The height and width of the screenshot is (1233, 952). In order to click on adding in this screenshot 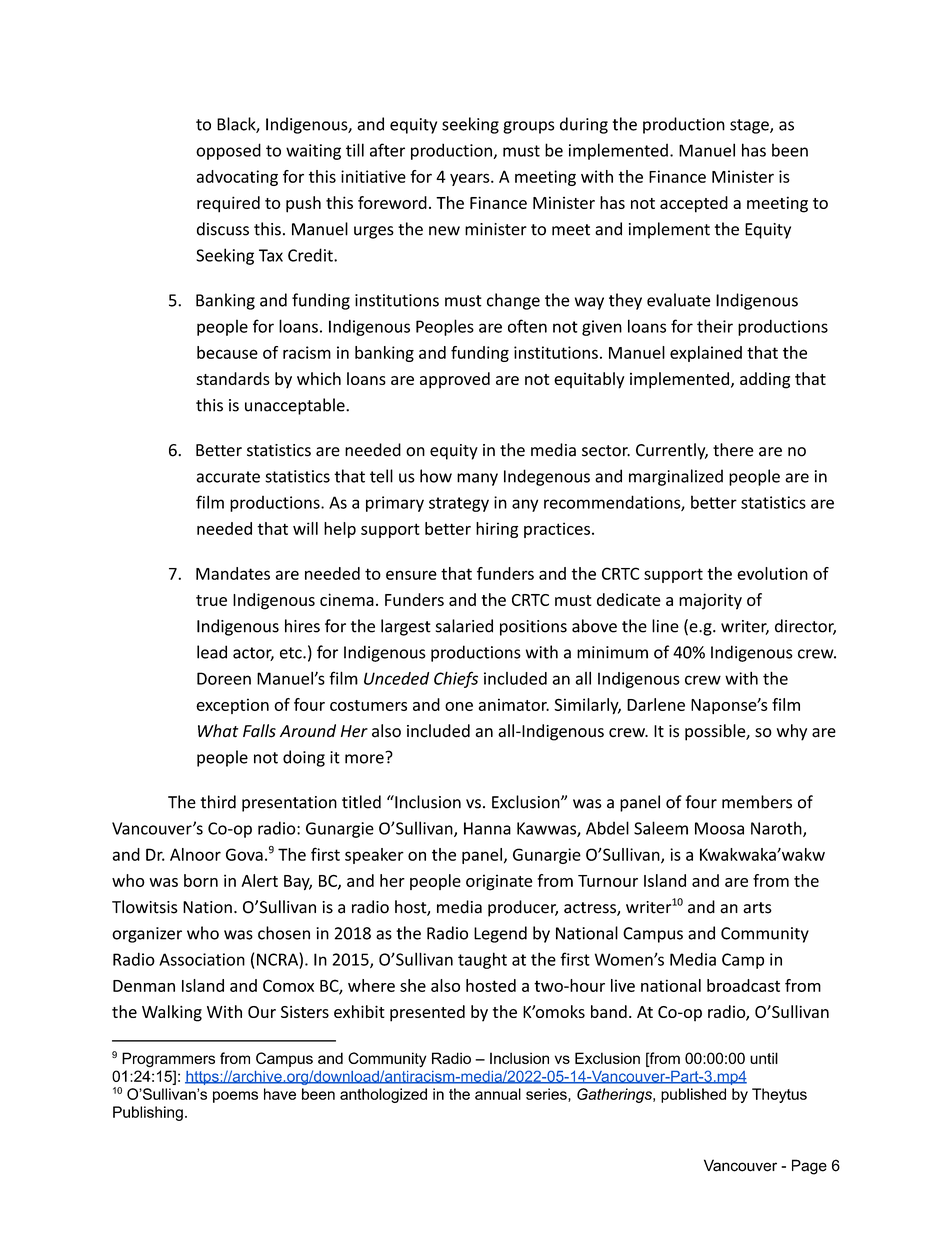, I will do `click(765, 380)`.
